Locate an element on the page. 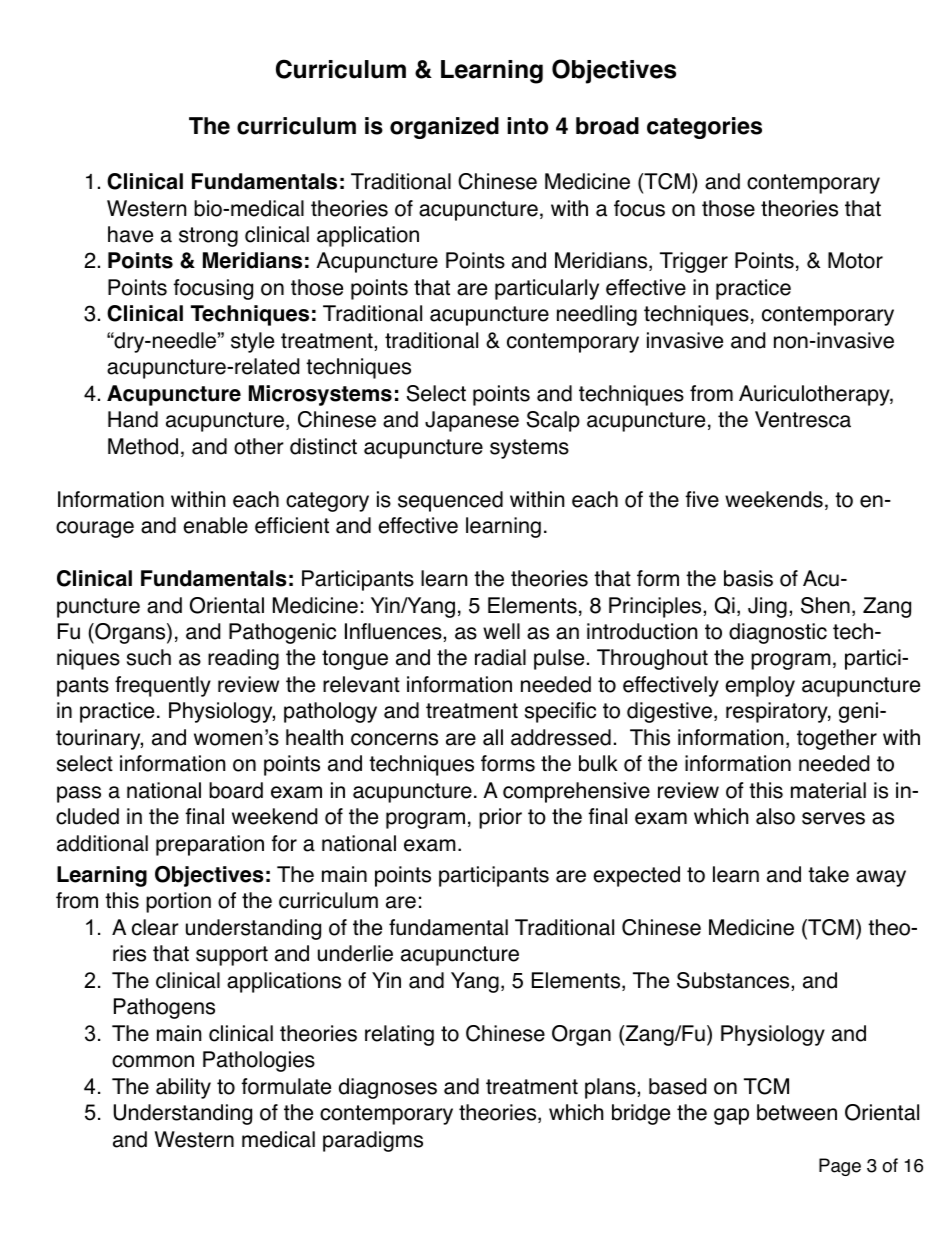  Motor is located at coordinates (855, 260).
